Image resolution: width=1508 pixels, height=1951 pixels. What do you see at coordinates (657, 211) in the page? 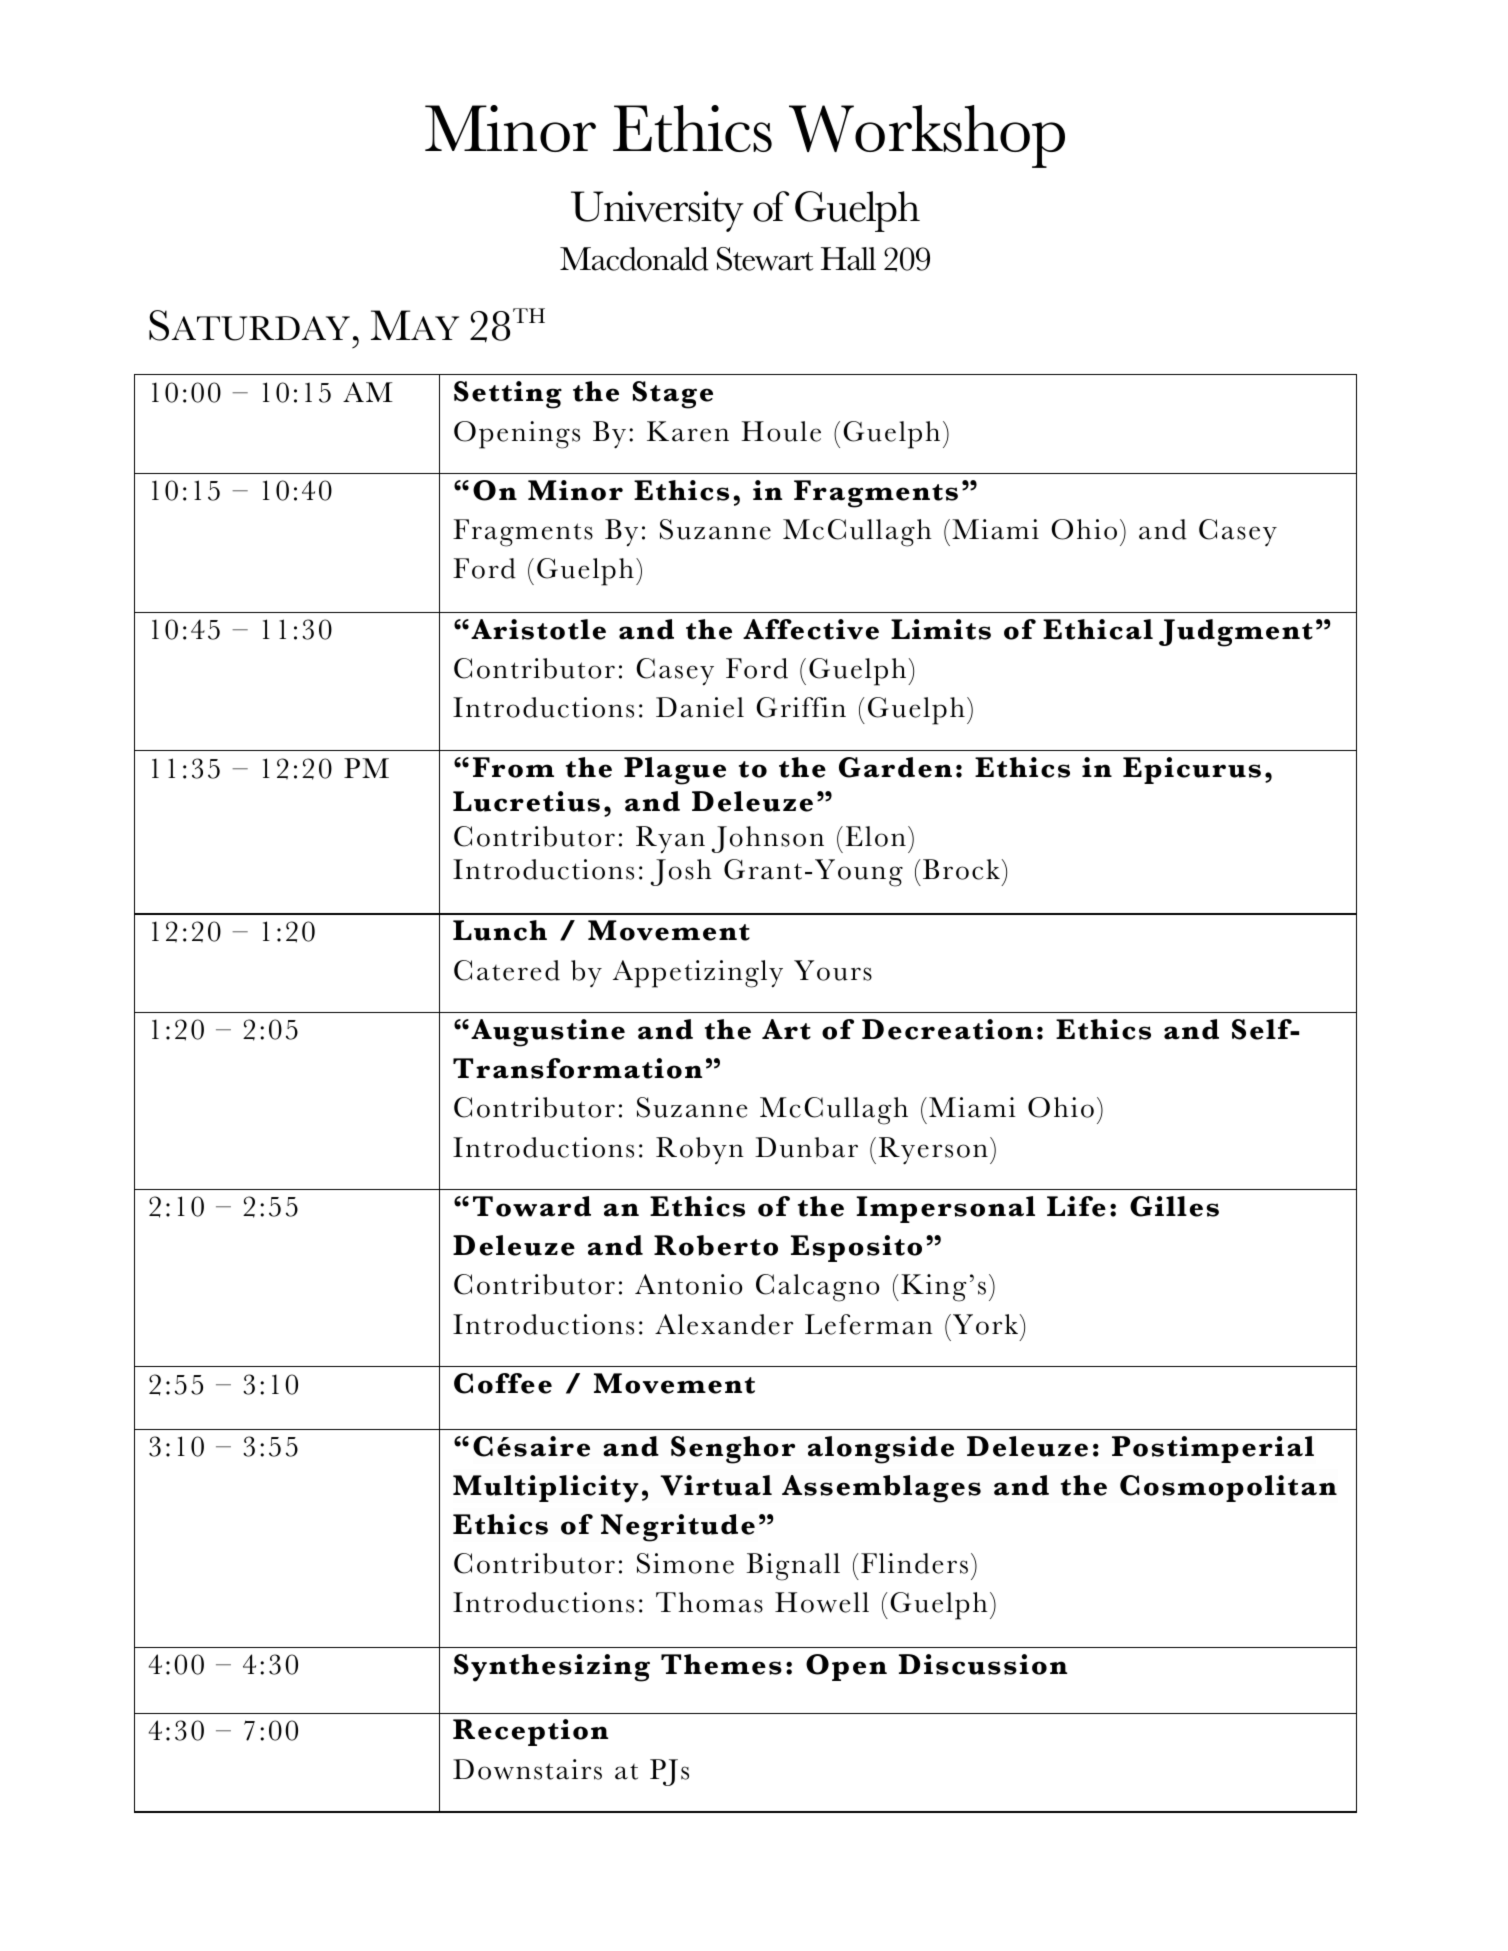
I see `University` at bounding box center [657, 211].
